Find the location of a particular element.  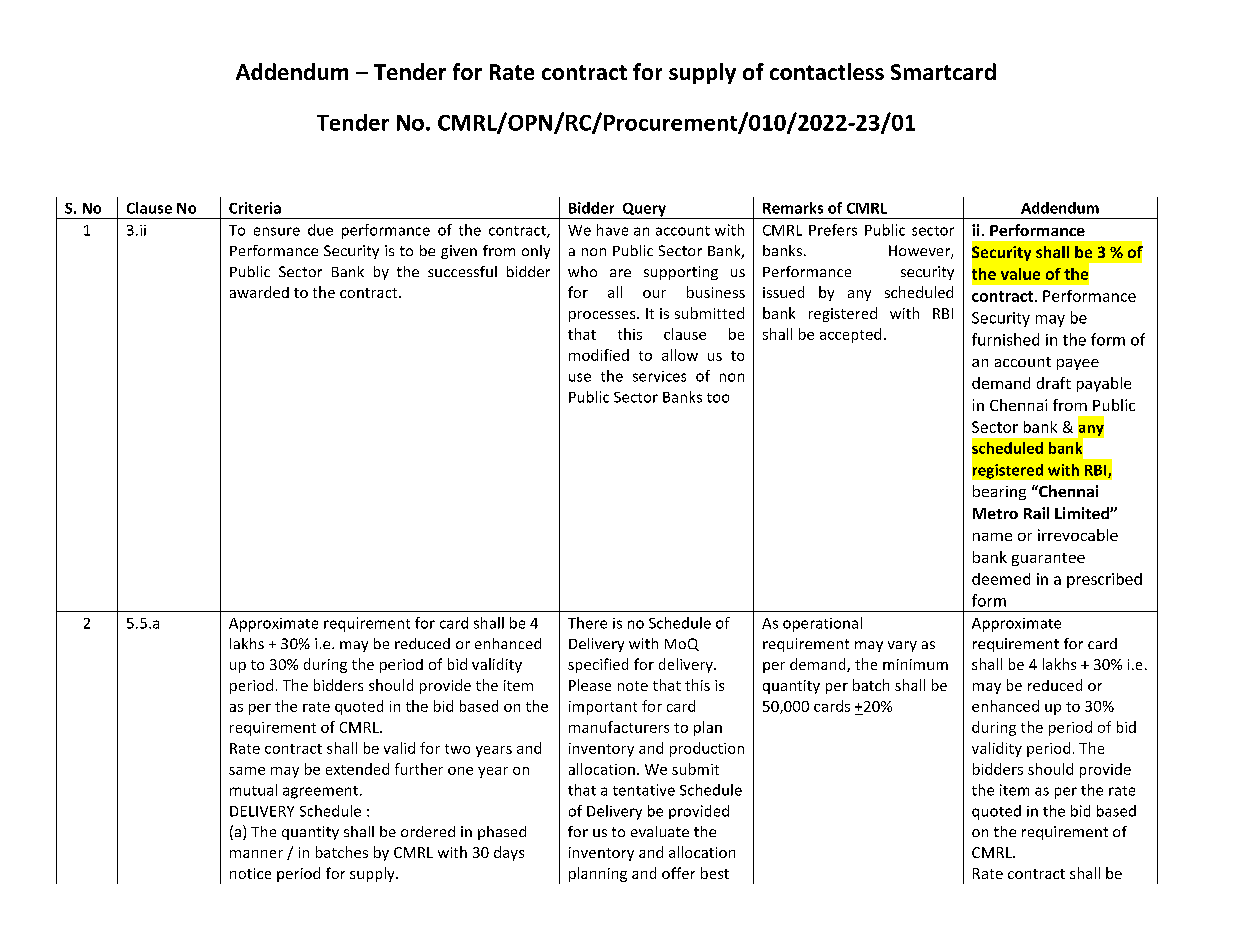

Criteria is located at coordinates (255, 208).
